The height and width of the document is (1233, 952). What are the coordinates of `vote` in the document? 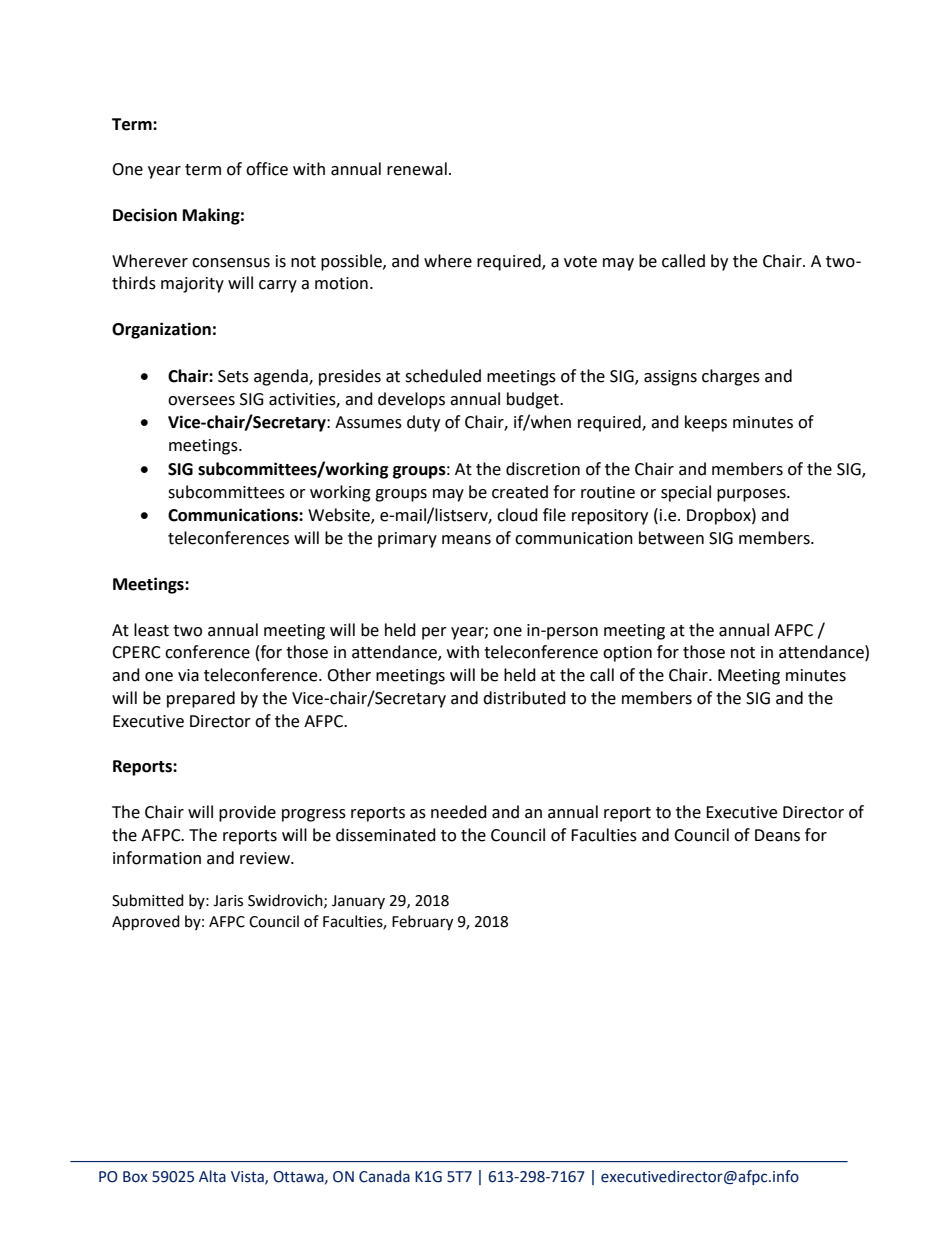 It's located at (580, 262).
